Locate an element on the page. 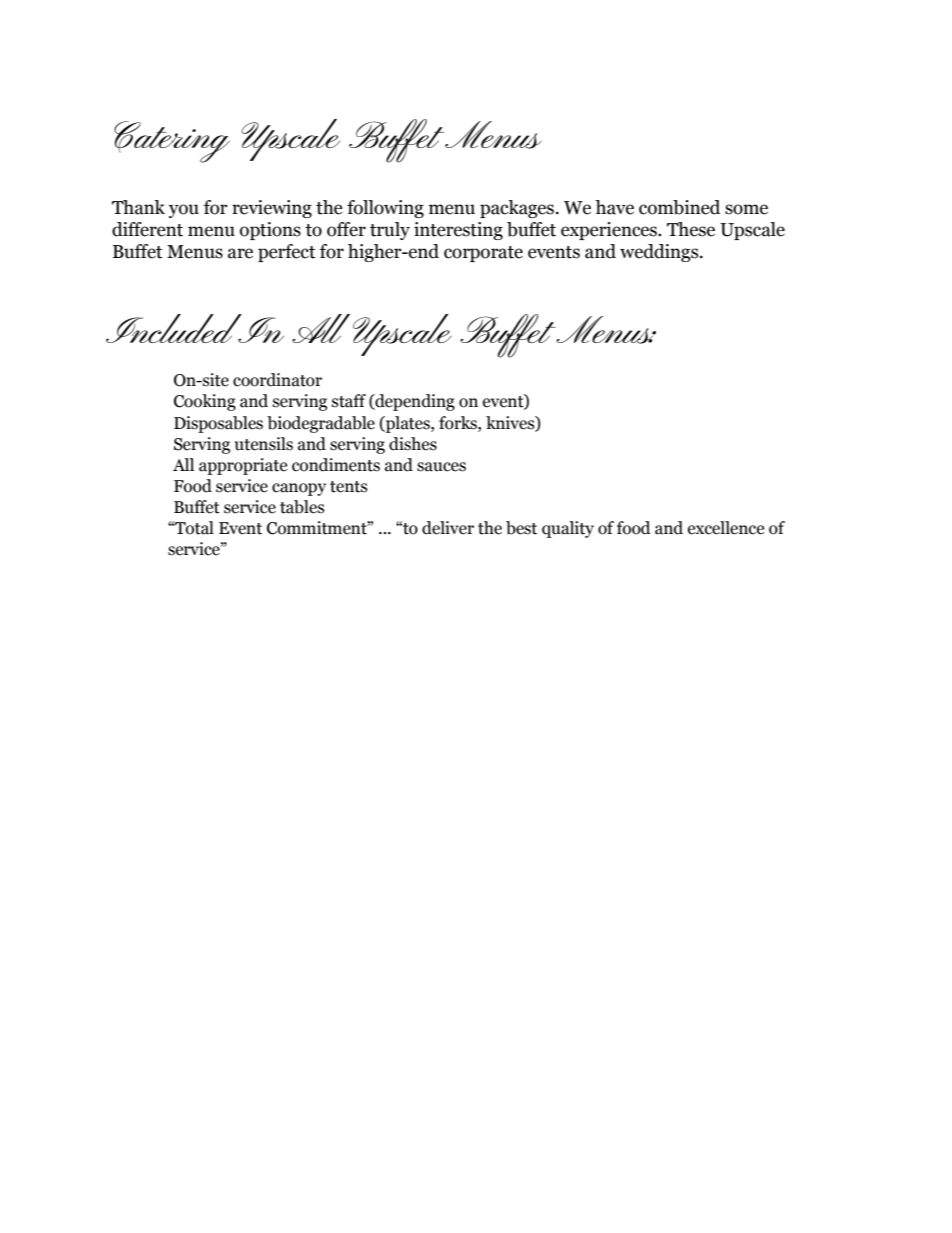  staff is located at coordinates (349, 401).
